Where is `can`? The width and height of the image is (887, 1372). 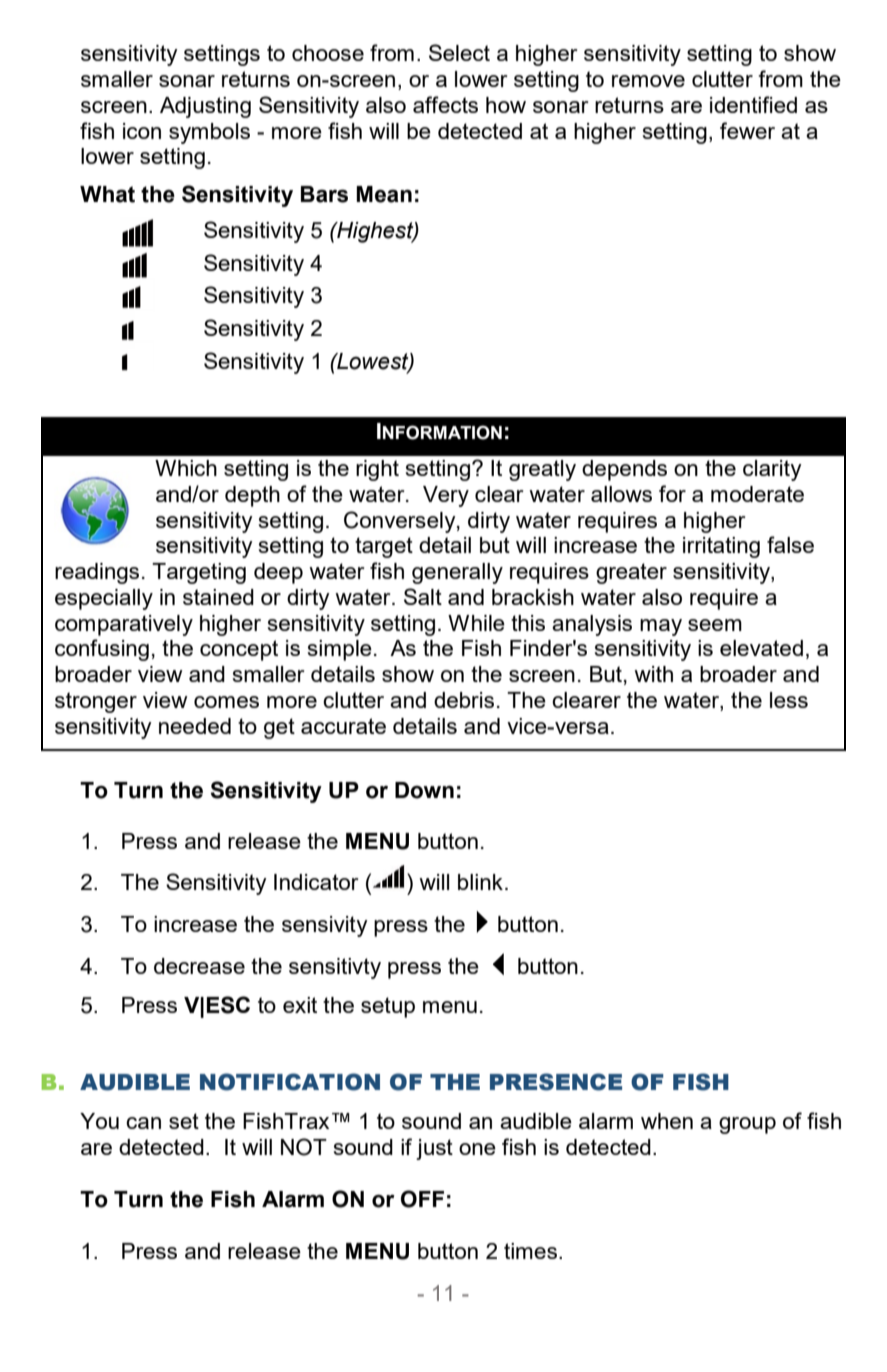 can is located at coordinates (143, 1123).
